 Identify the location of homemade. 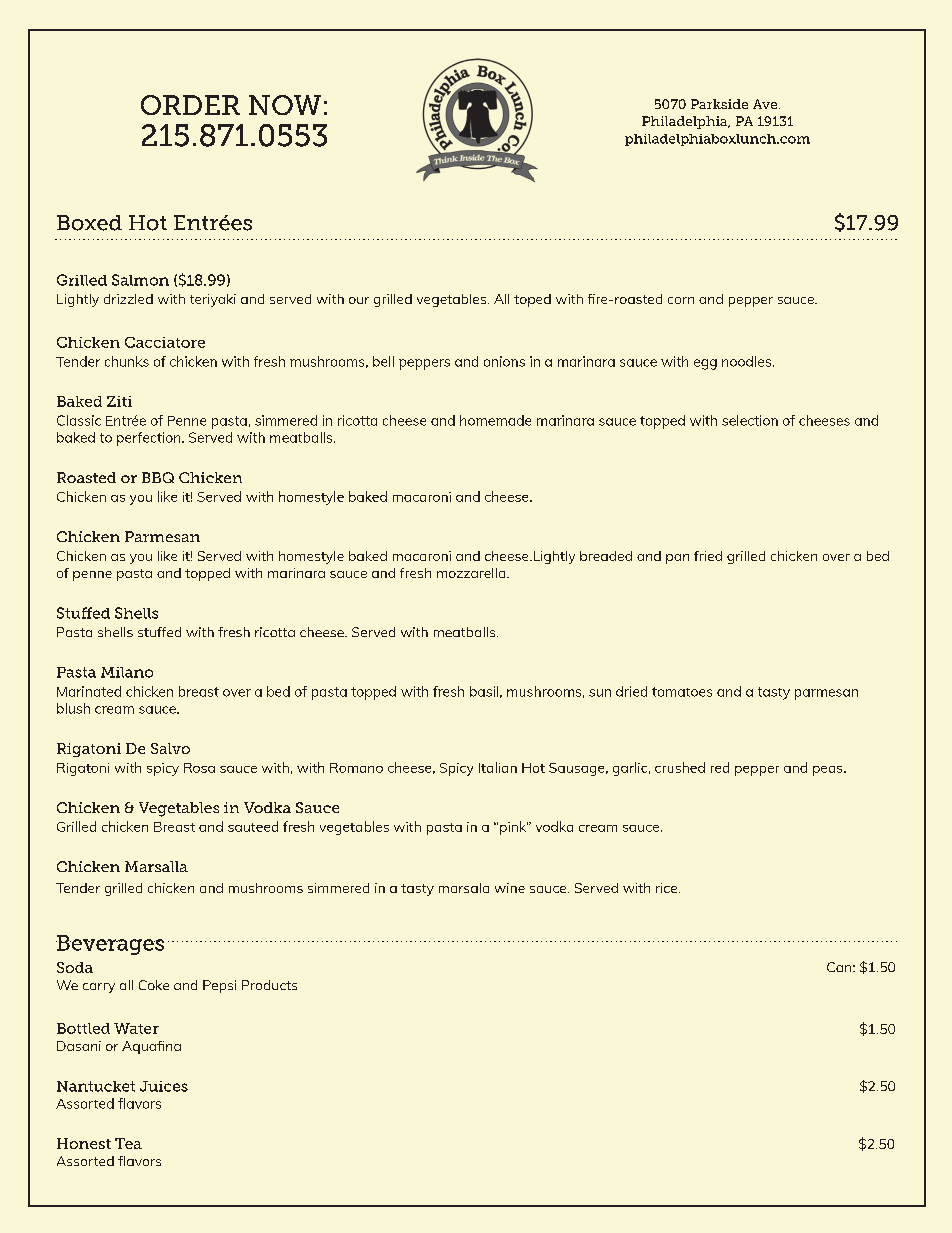
(495, 420).
